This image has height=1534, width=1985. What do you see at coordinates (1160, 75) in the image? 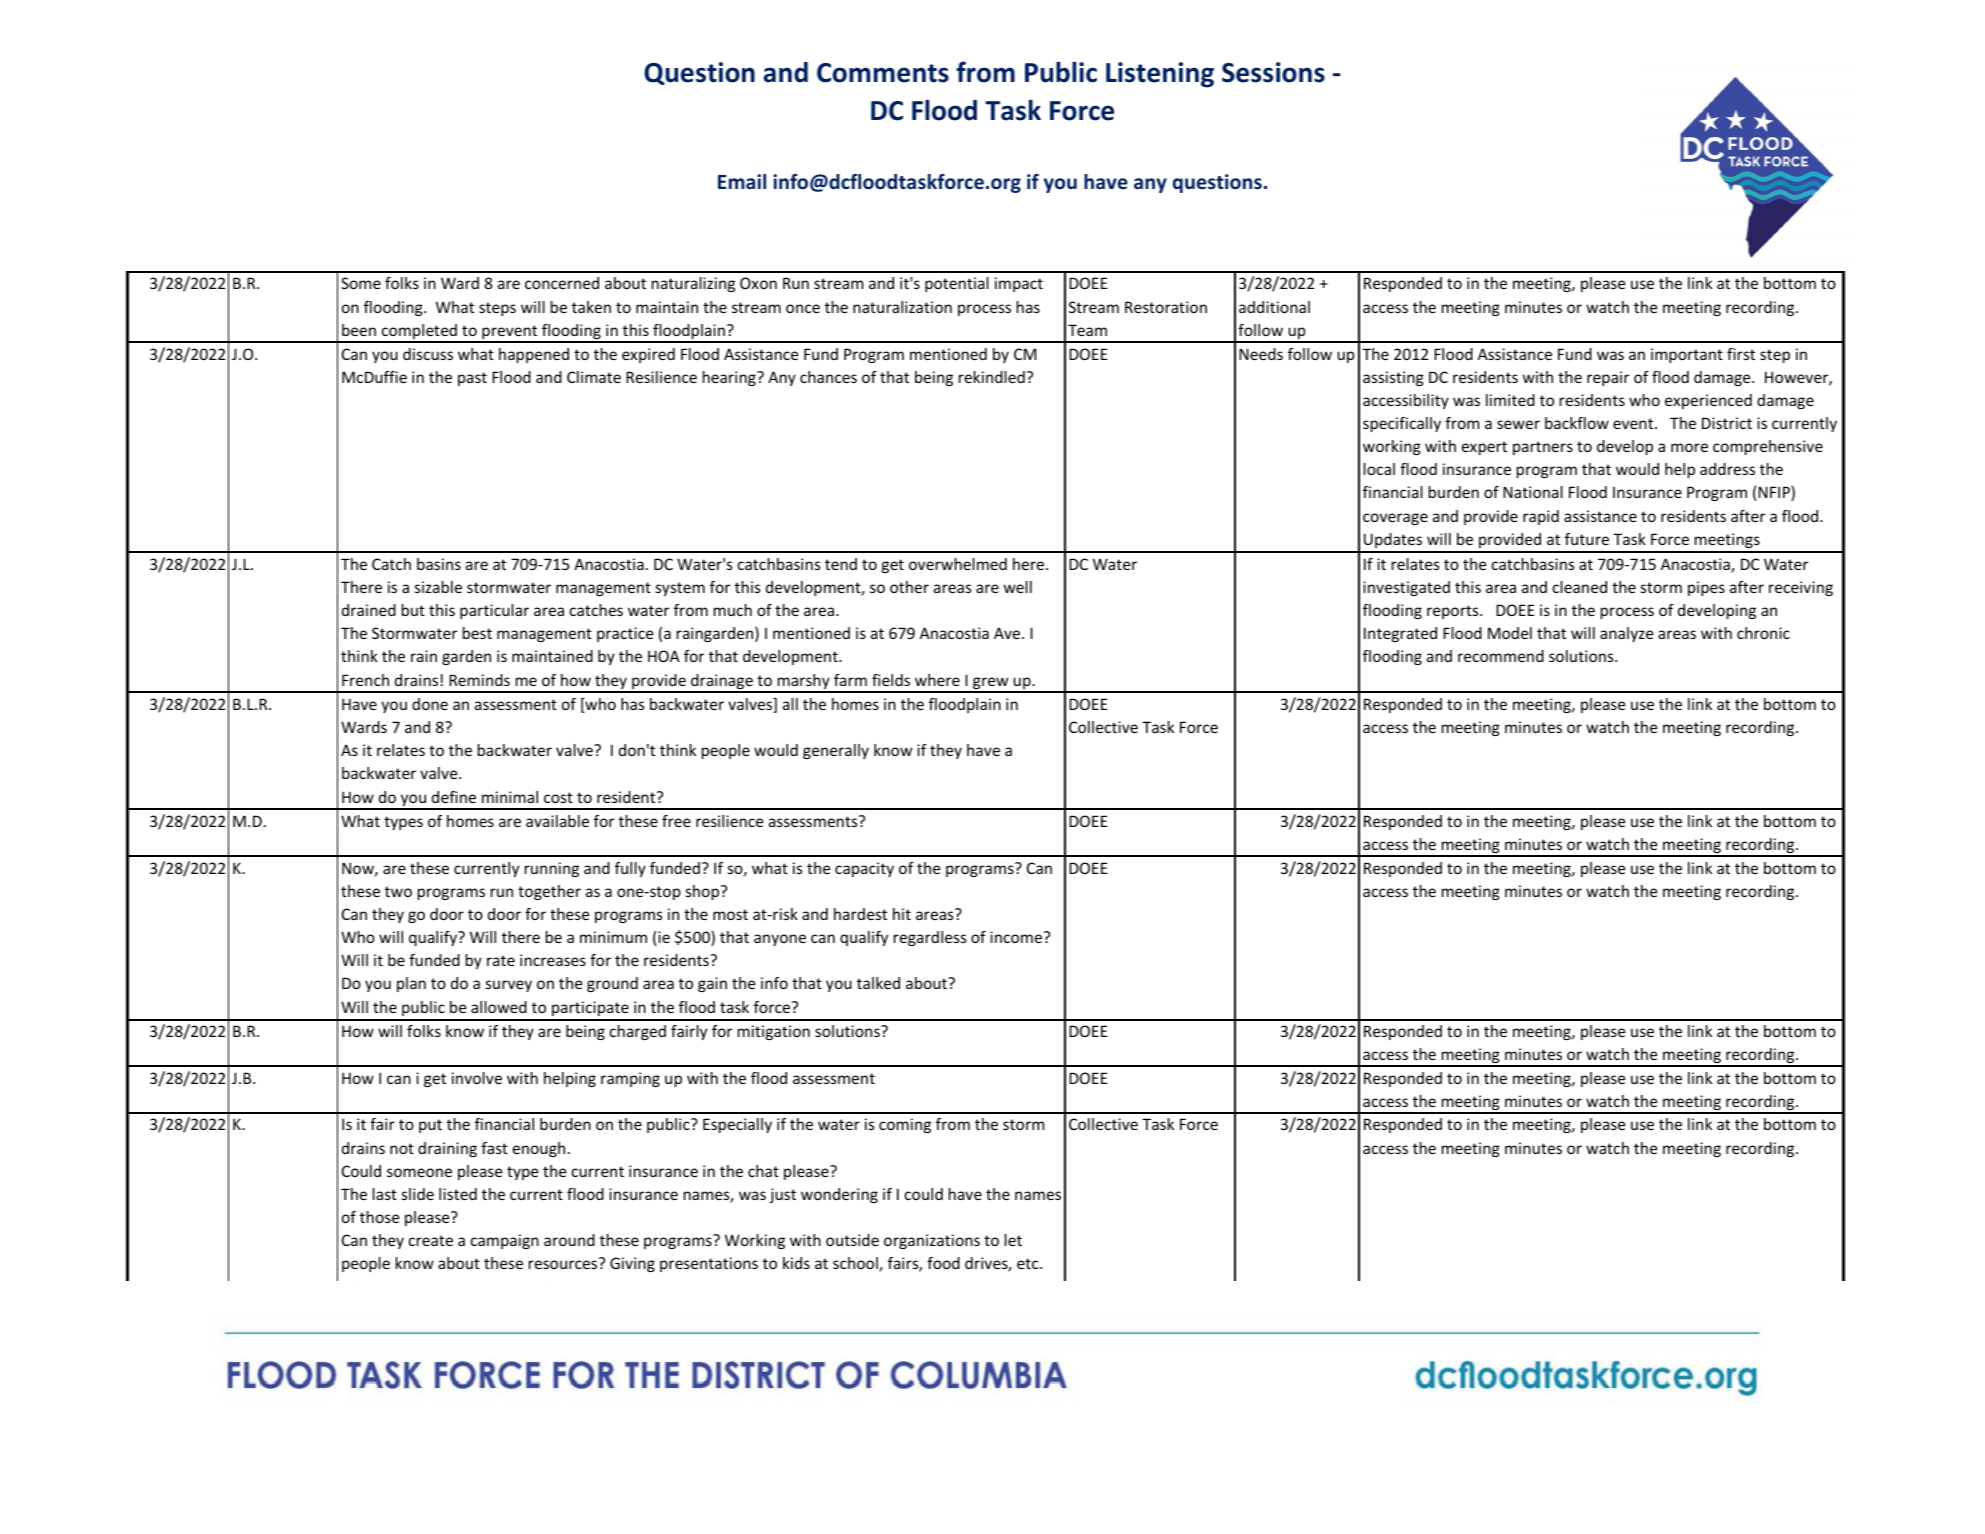
I see `Listening` at bounding box center [1160, 75].
